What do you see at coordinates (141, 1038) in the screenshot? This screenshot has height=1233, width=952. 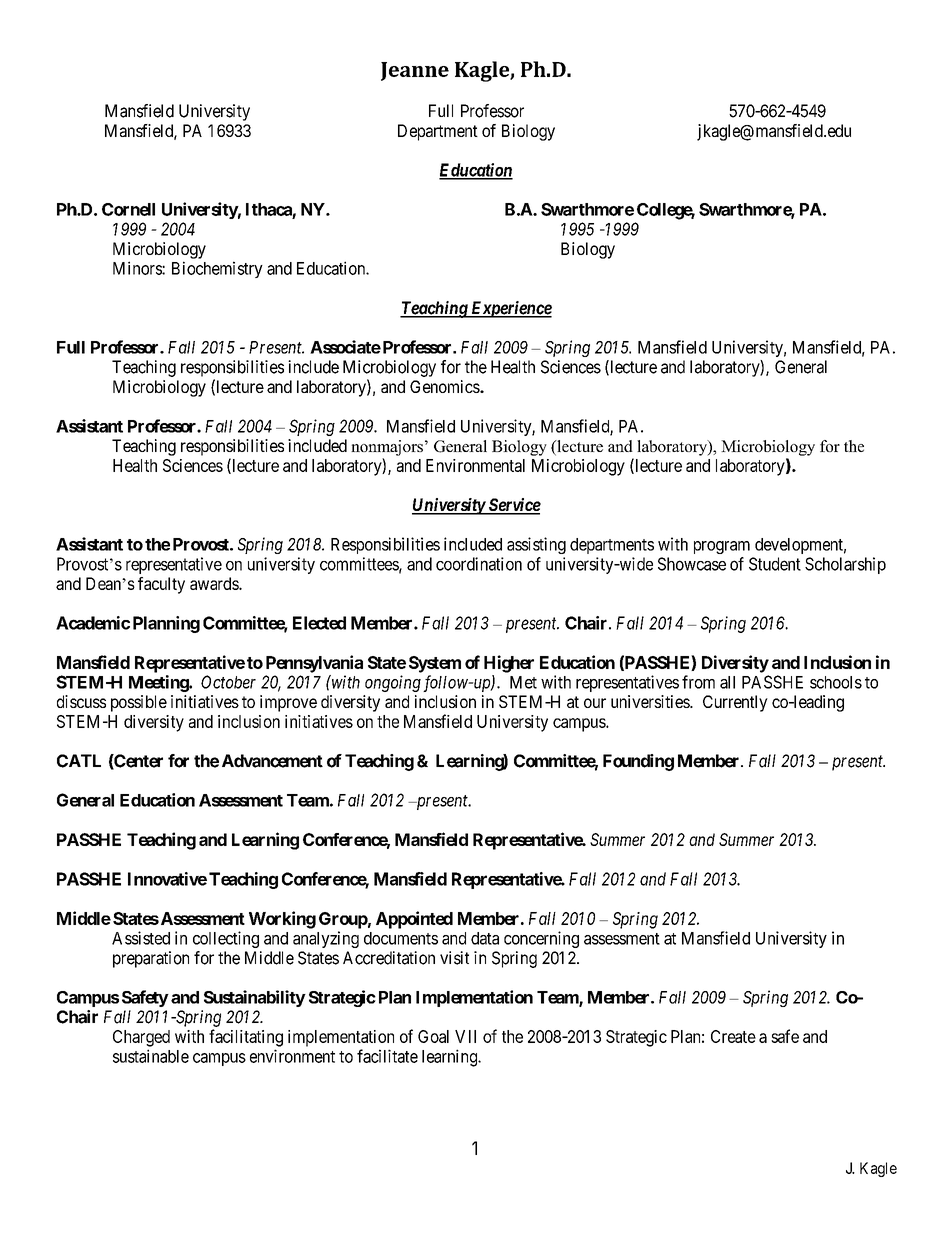 I see `Charged` at bounding box center [141, 1038].
